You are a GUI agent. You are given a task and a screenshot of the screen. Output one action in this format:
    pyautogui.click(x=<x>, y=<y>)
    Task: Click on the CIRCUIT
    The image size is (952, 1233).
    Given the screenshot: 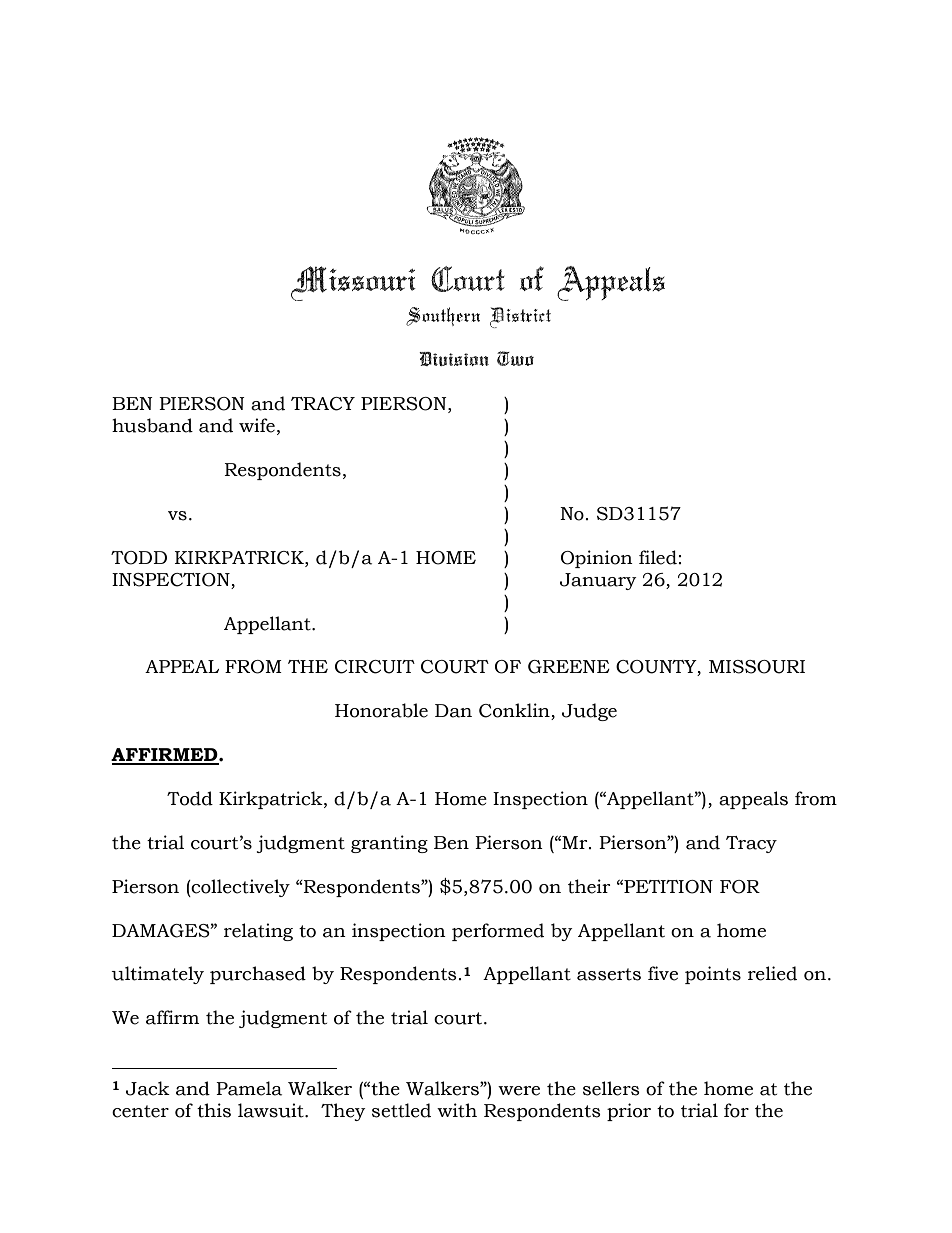 What is the action you would take?
    pyautogui.click(x=375, y=667)
